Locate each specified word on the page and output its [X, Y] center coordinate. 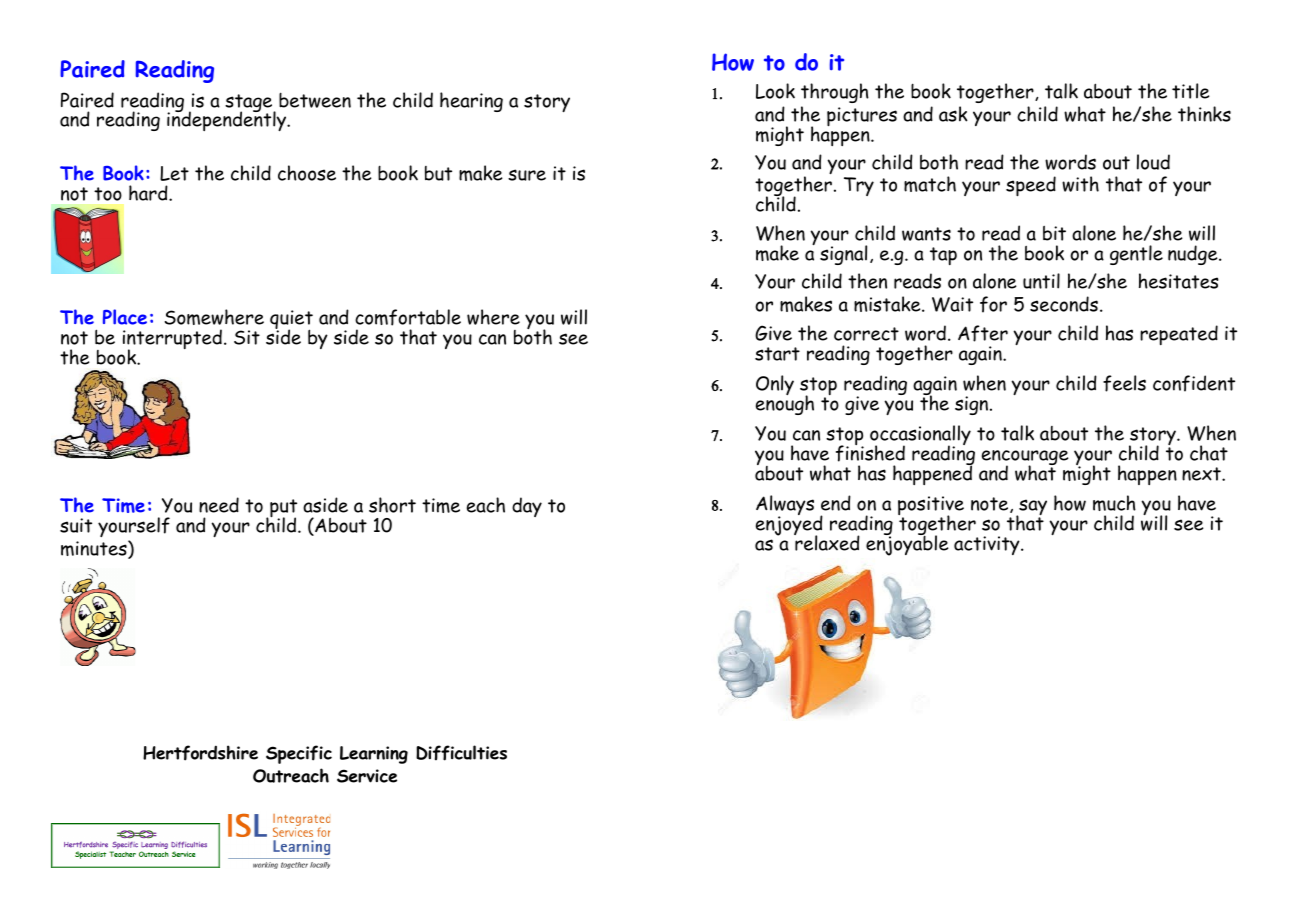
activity [988, 545]
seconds [1064, 304]
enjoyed [789, 525]
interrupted [172, 340]
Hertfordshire [200, 753]
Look [775, 91]
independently [228, 120]
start [777, 354]
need [219, 505]
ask [953, 114]
